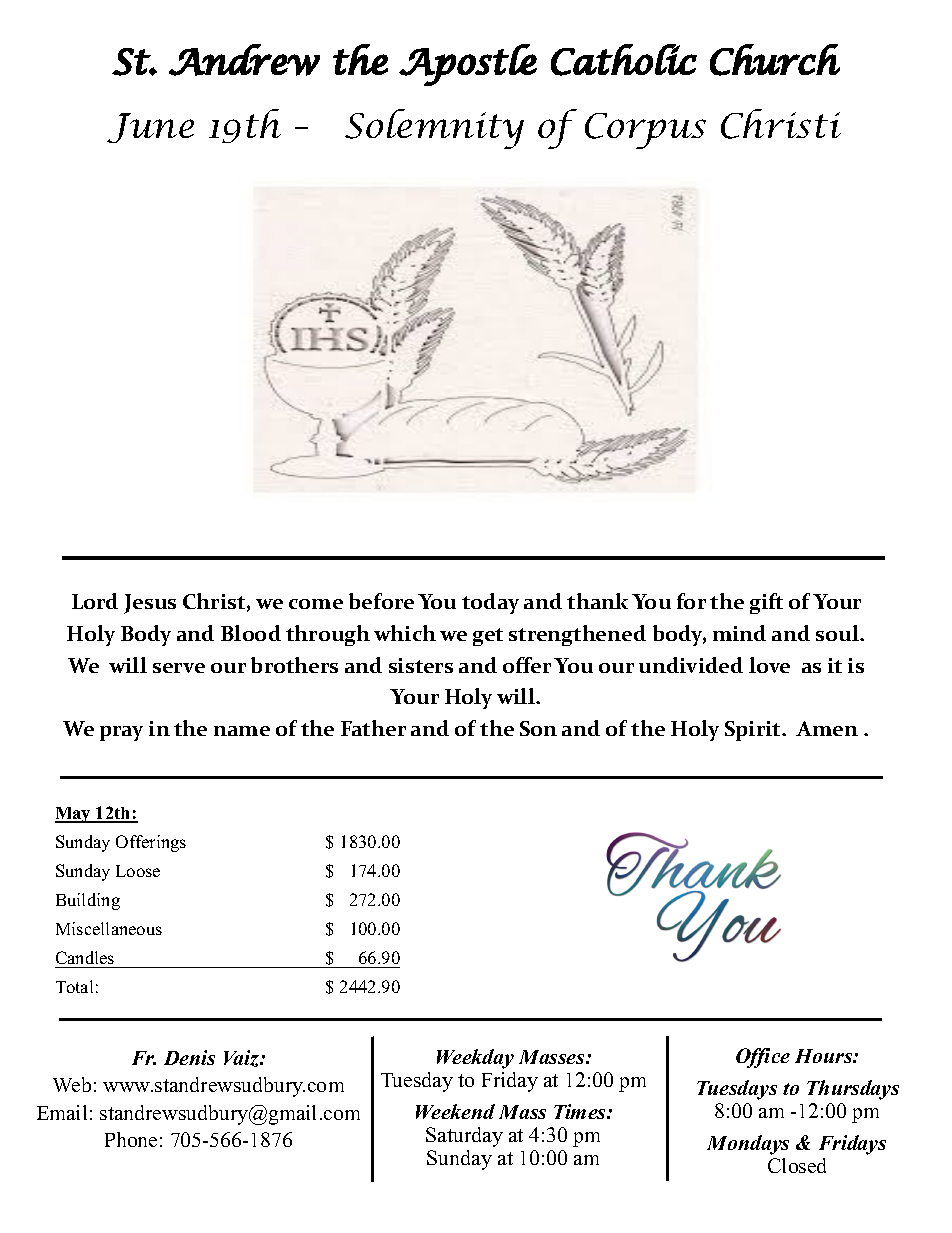  Describe the element at coordinates (538, 728) in the screenshot. I see `Son` at that location.
